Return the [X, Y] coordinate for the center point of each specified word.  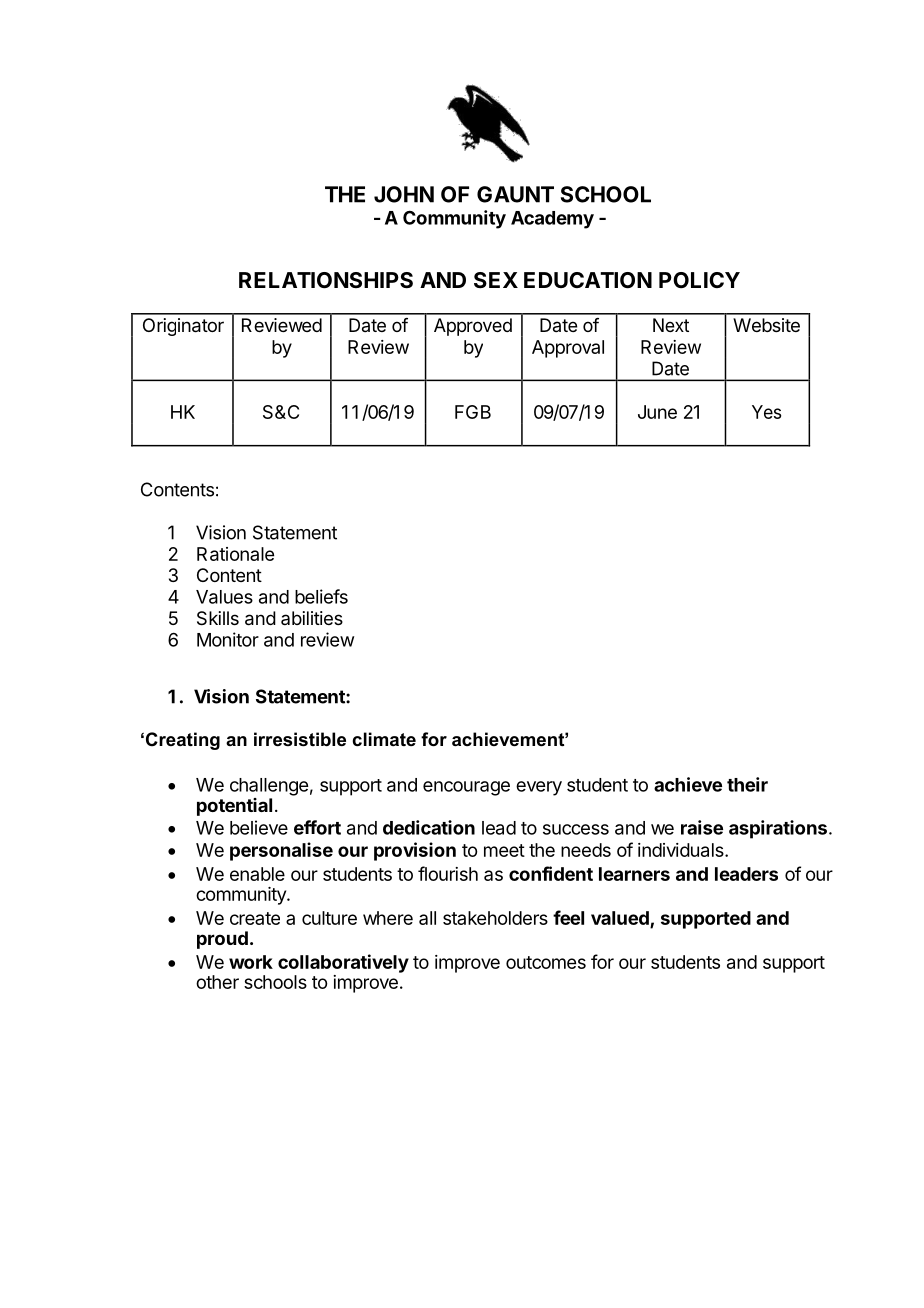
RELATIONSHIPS [326, 280]
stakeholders [495, 918]
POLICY [699, 280]
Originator [183, 327]
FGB [473, 412]
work [251, 962]
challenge [269, 787]
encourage [466, 788]
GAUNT [515, 194]
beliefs [321, 596]
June [657, 412]
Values [224, 597]
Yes [766, 412]
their [747, 784]
